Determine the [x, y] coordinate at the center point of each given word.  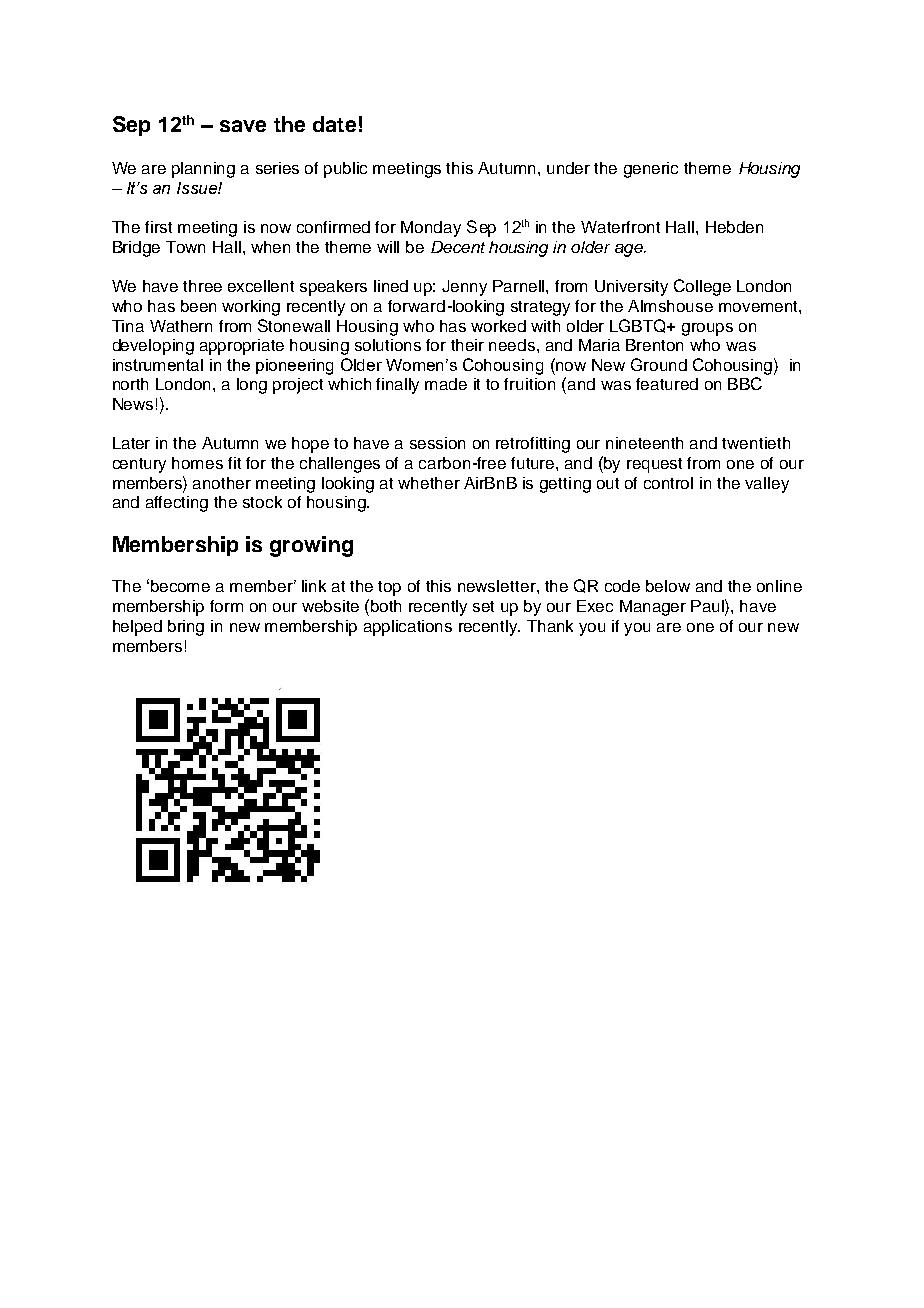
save [243, 126]
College [702, 287]
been [198, 306]
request [654, 465]
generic [651, 170]
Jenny [464, 288]
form [226, 606]
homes [197, 463]
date [334, 124]
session [437, 443]
